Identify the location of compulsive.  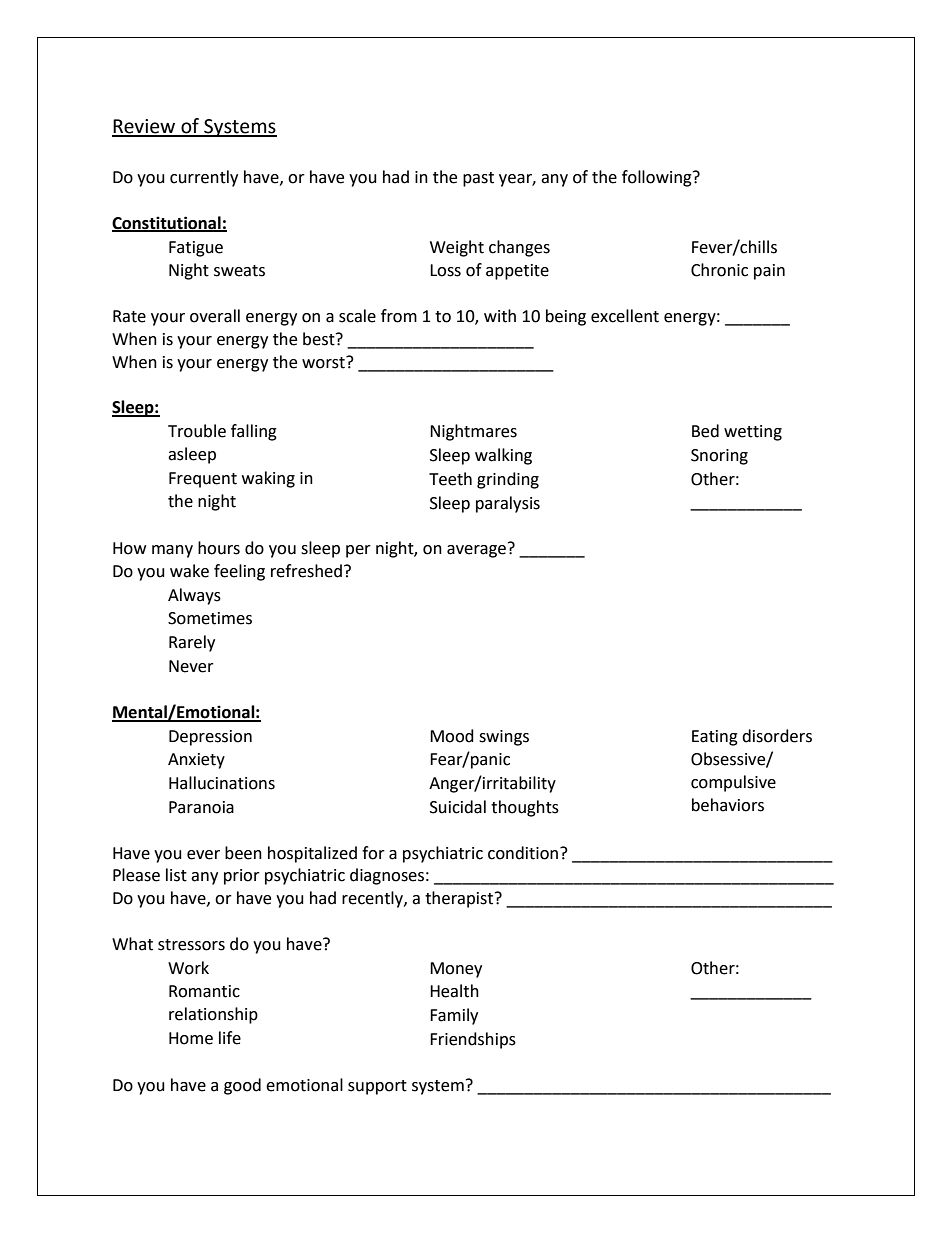
(733, 783).
